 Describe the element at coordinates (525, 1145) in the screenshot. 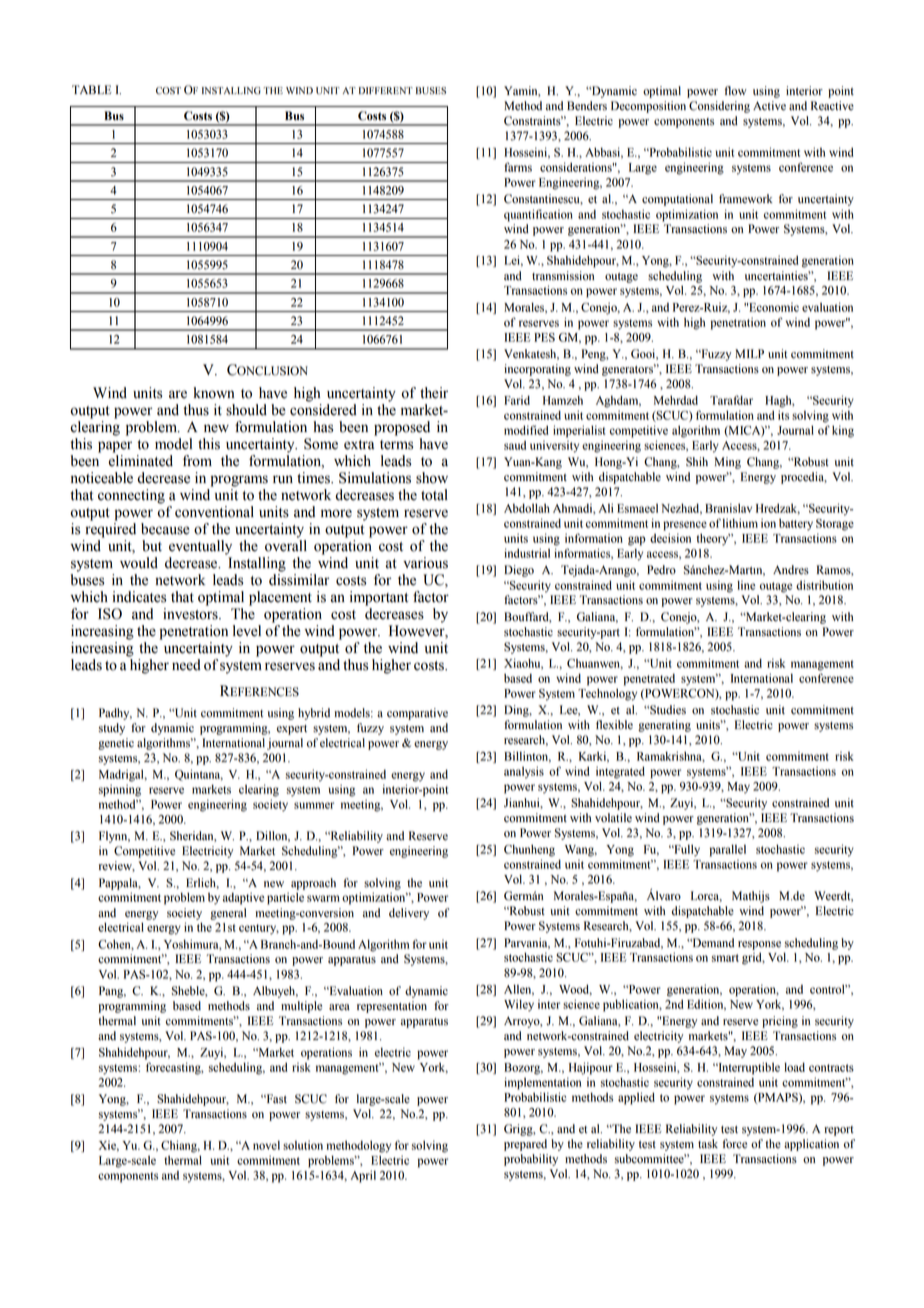

I see `prepared` at that location.
